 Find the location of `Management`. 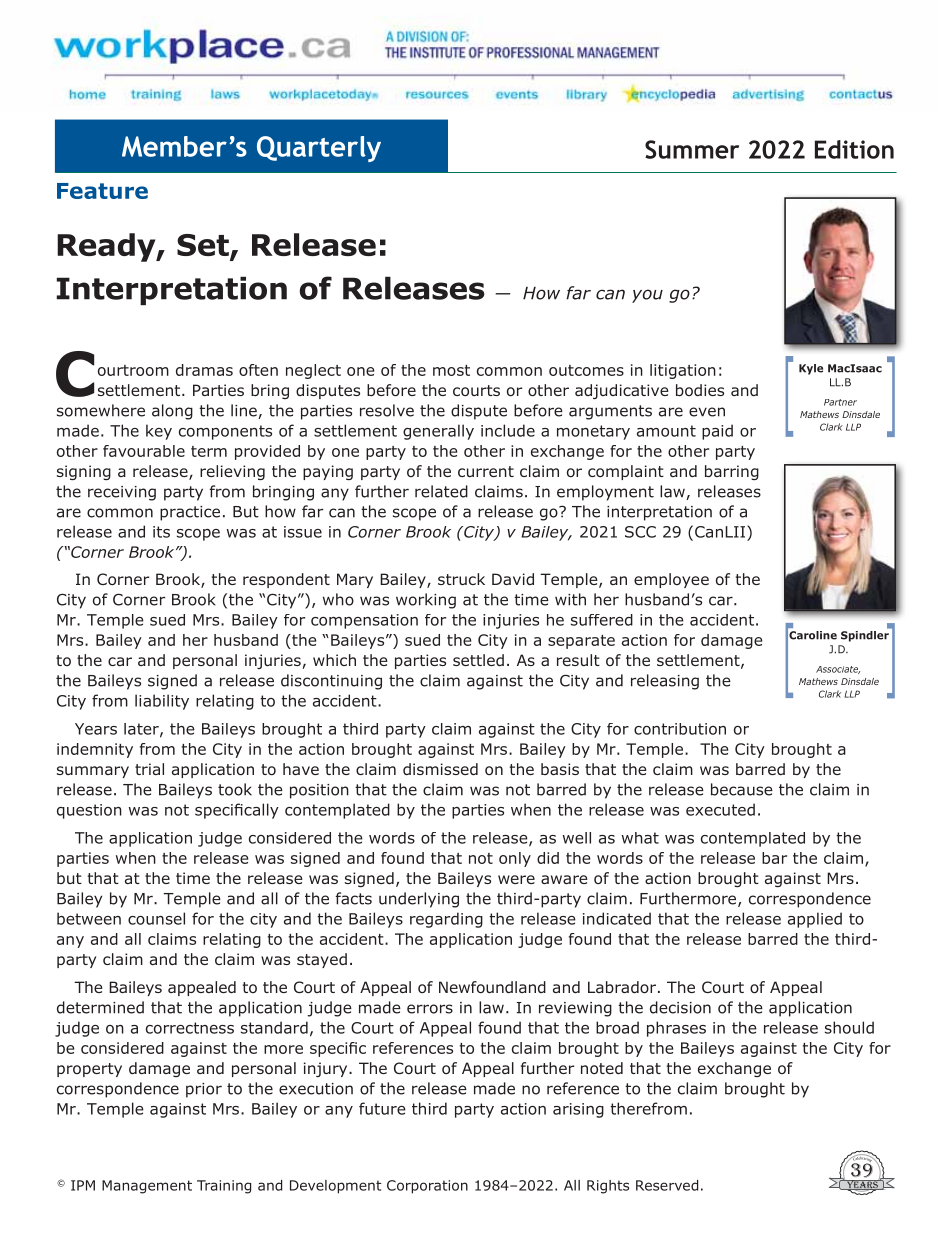

Management is located at coordinates (147, 1187).
